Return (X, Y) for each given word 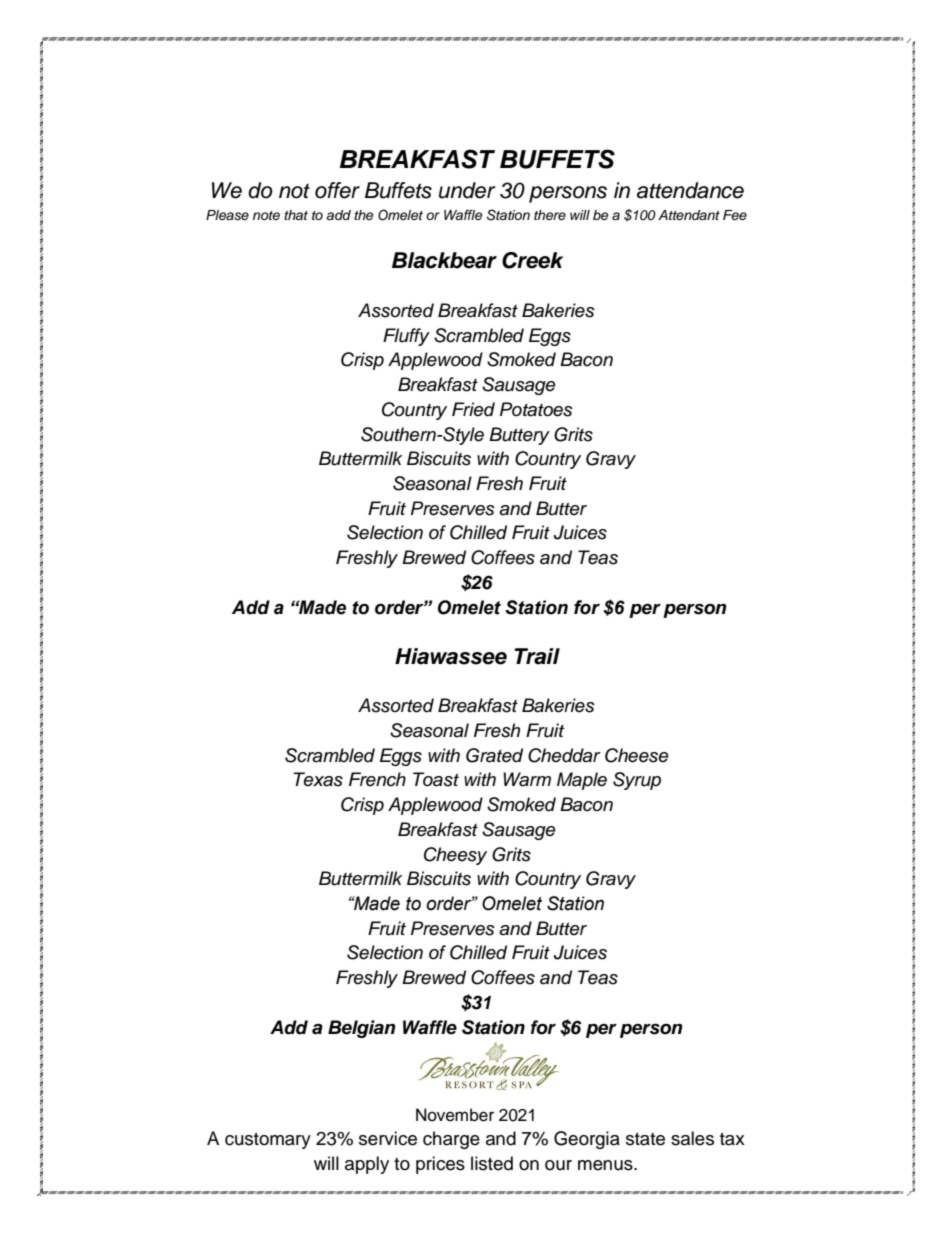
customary (268, 1141)
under (467, 190)
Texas (318, 779)
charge (451, 1140)
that (296, 215)
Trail (537, 656)
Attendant (689, 215)
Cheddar (564, 755)
